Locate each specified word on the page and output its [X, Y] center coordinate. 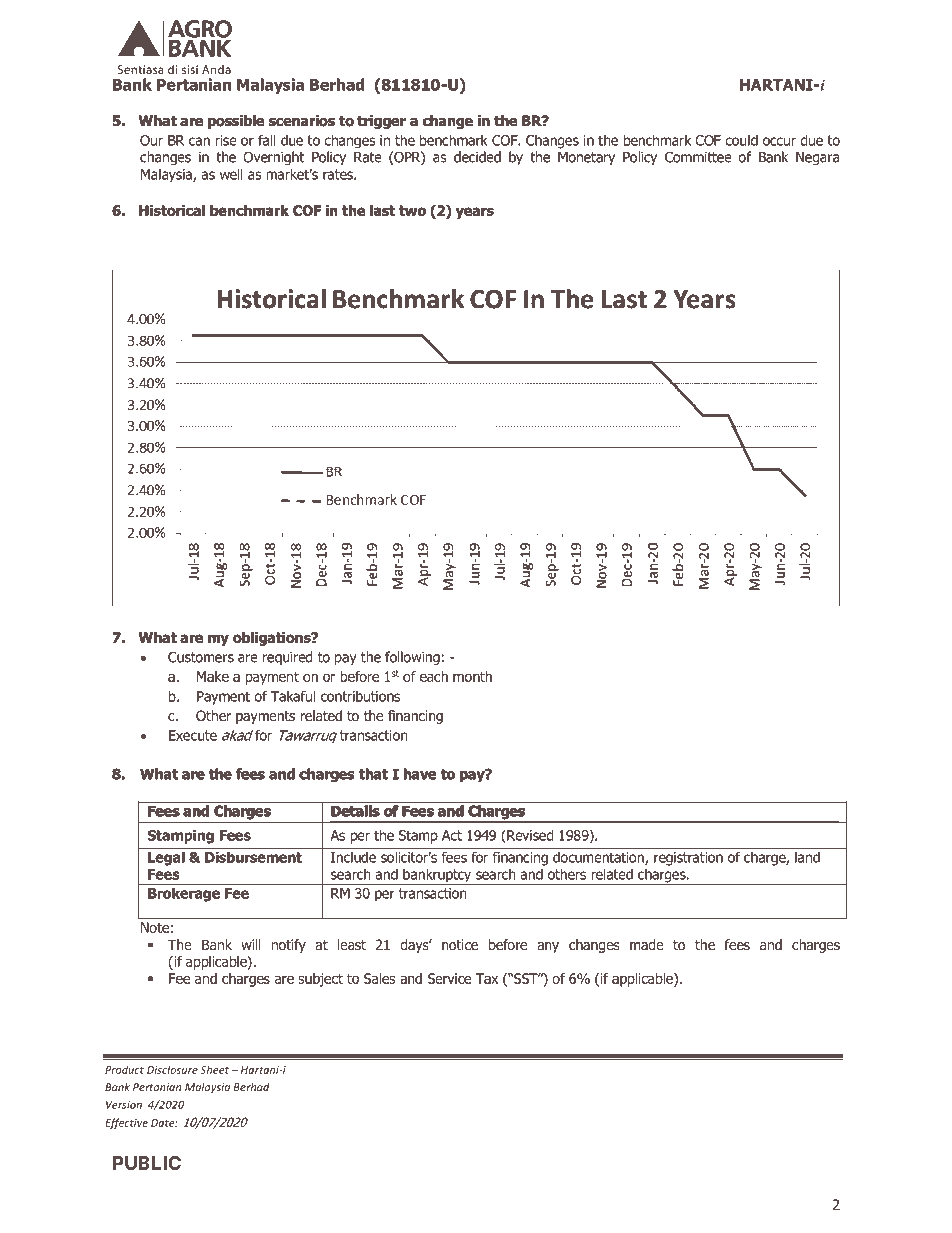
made [647, 945]
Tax [487, 978]
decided [477, 157]
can [199, 141]
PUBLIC [147, 1163]
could [741, 140]
